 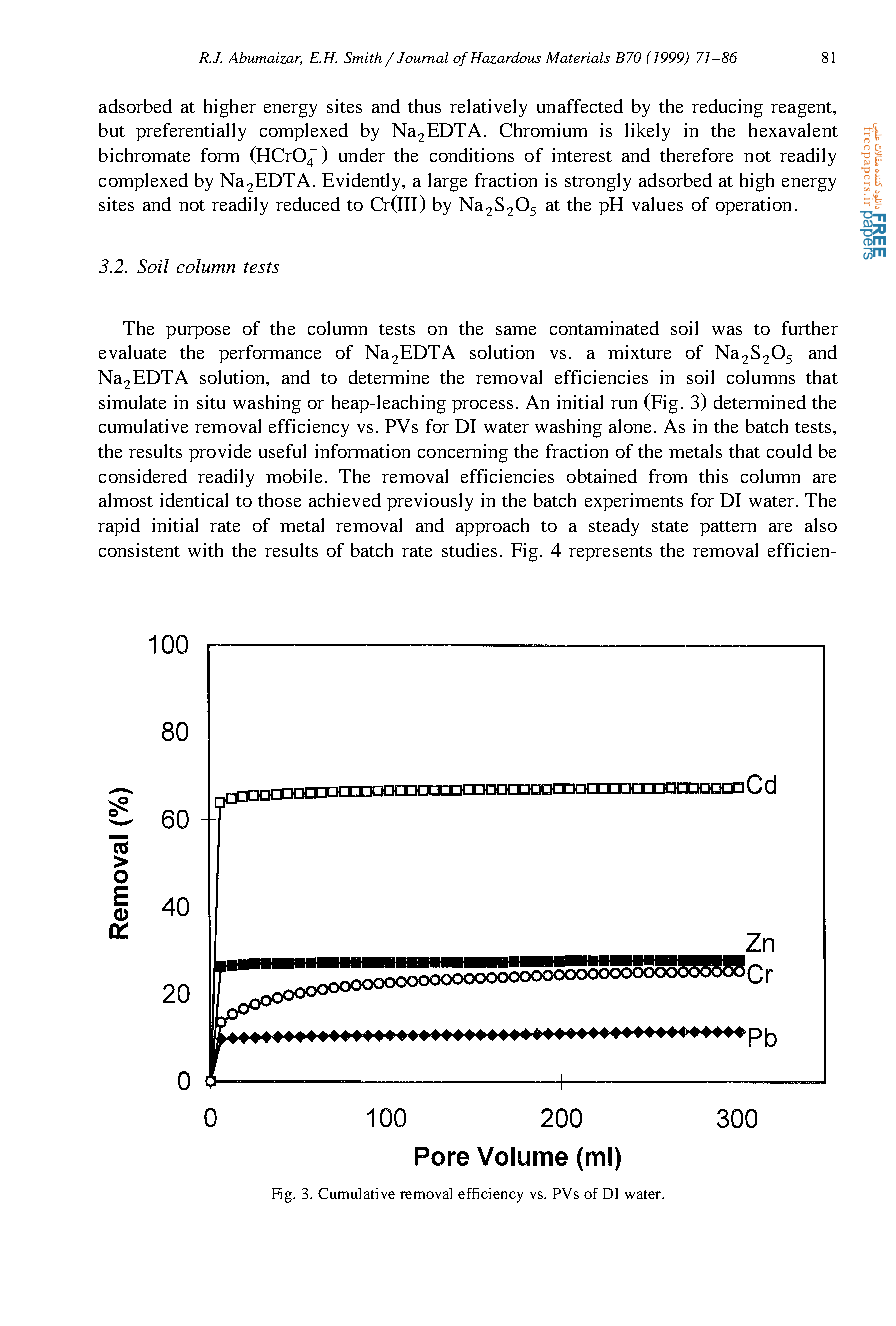 I want to click on with, so click(x=205, y=550).
